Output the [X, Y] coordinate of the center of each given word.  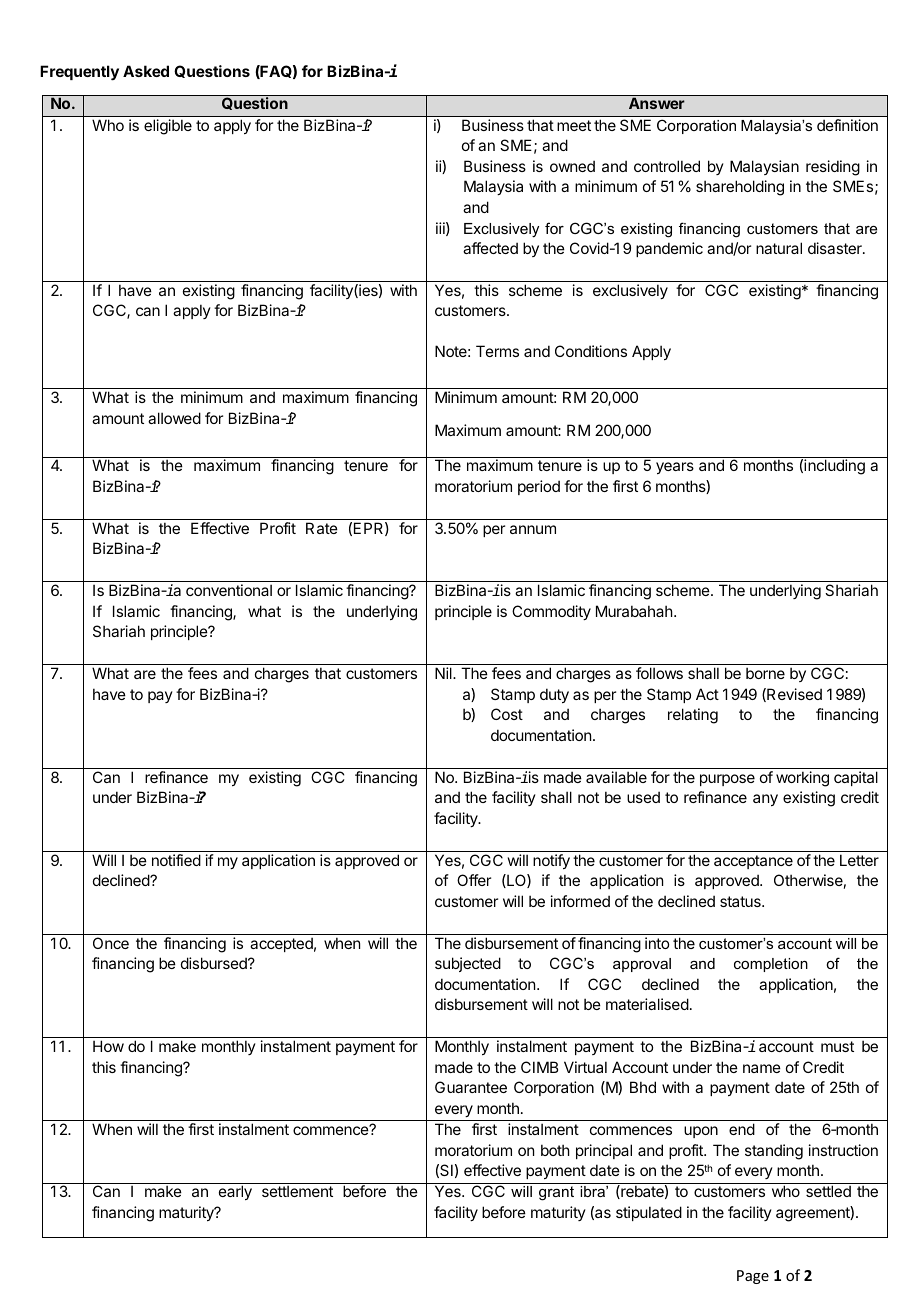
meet [574, 125]
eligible [168, 127]
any [765, 800]
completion [771, 965]
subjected [468, 964]
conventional [229, 590]
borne [765, 673]
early [235, 1192]
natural [779, 248]
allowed [174, 418]
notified [176, 860]
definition [847, 125]
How [108, 1046]
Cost [507, 714]
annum [533, 529]
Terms [497, 351]
